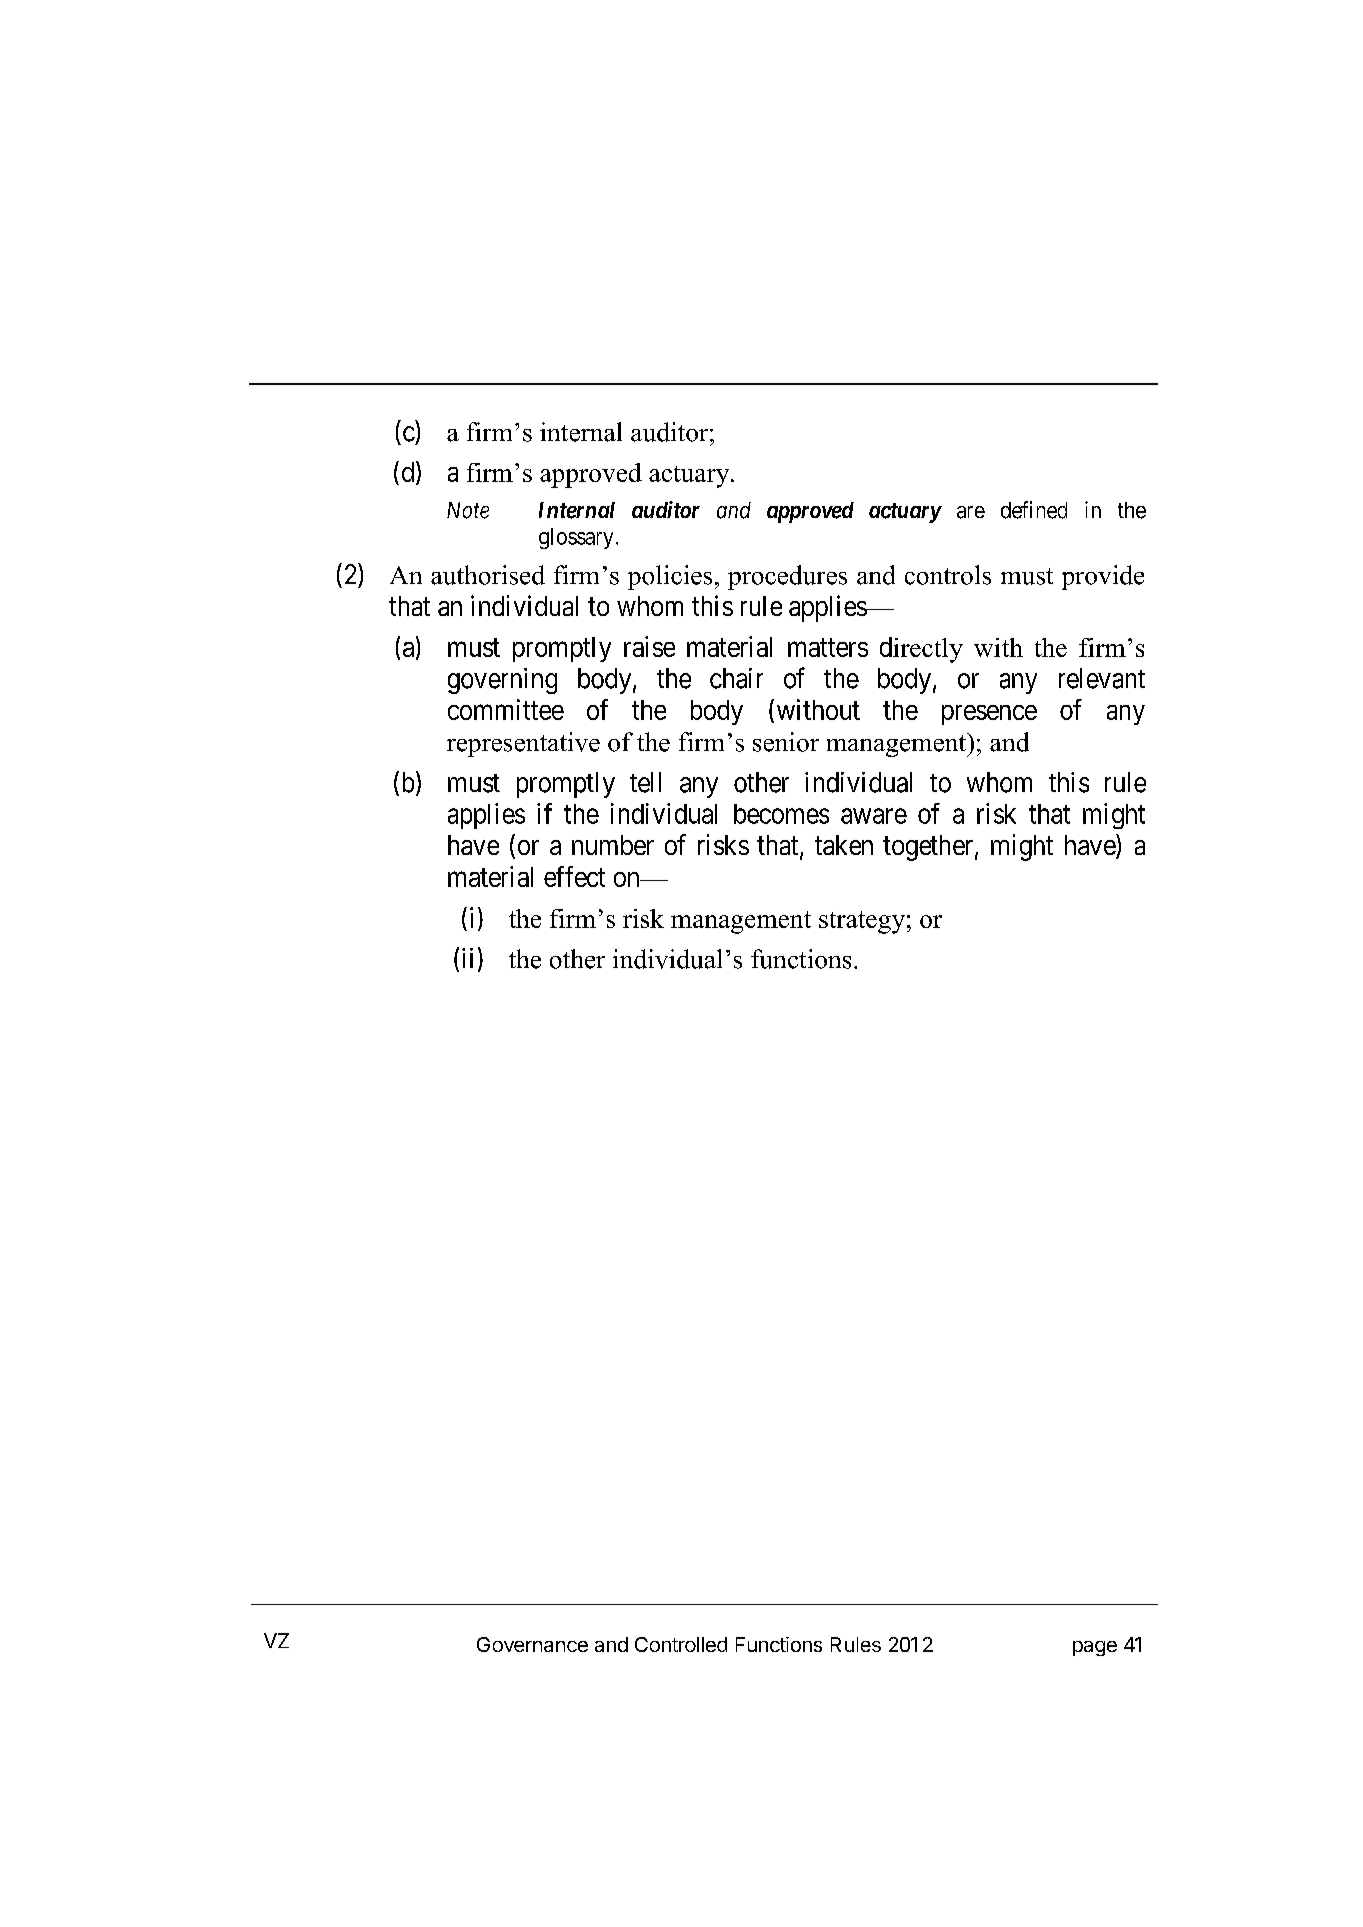  I want to click on aware, so click(874, 816).
